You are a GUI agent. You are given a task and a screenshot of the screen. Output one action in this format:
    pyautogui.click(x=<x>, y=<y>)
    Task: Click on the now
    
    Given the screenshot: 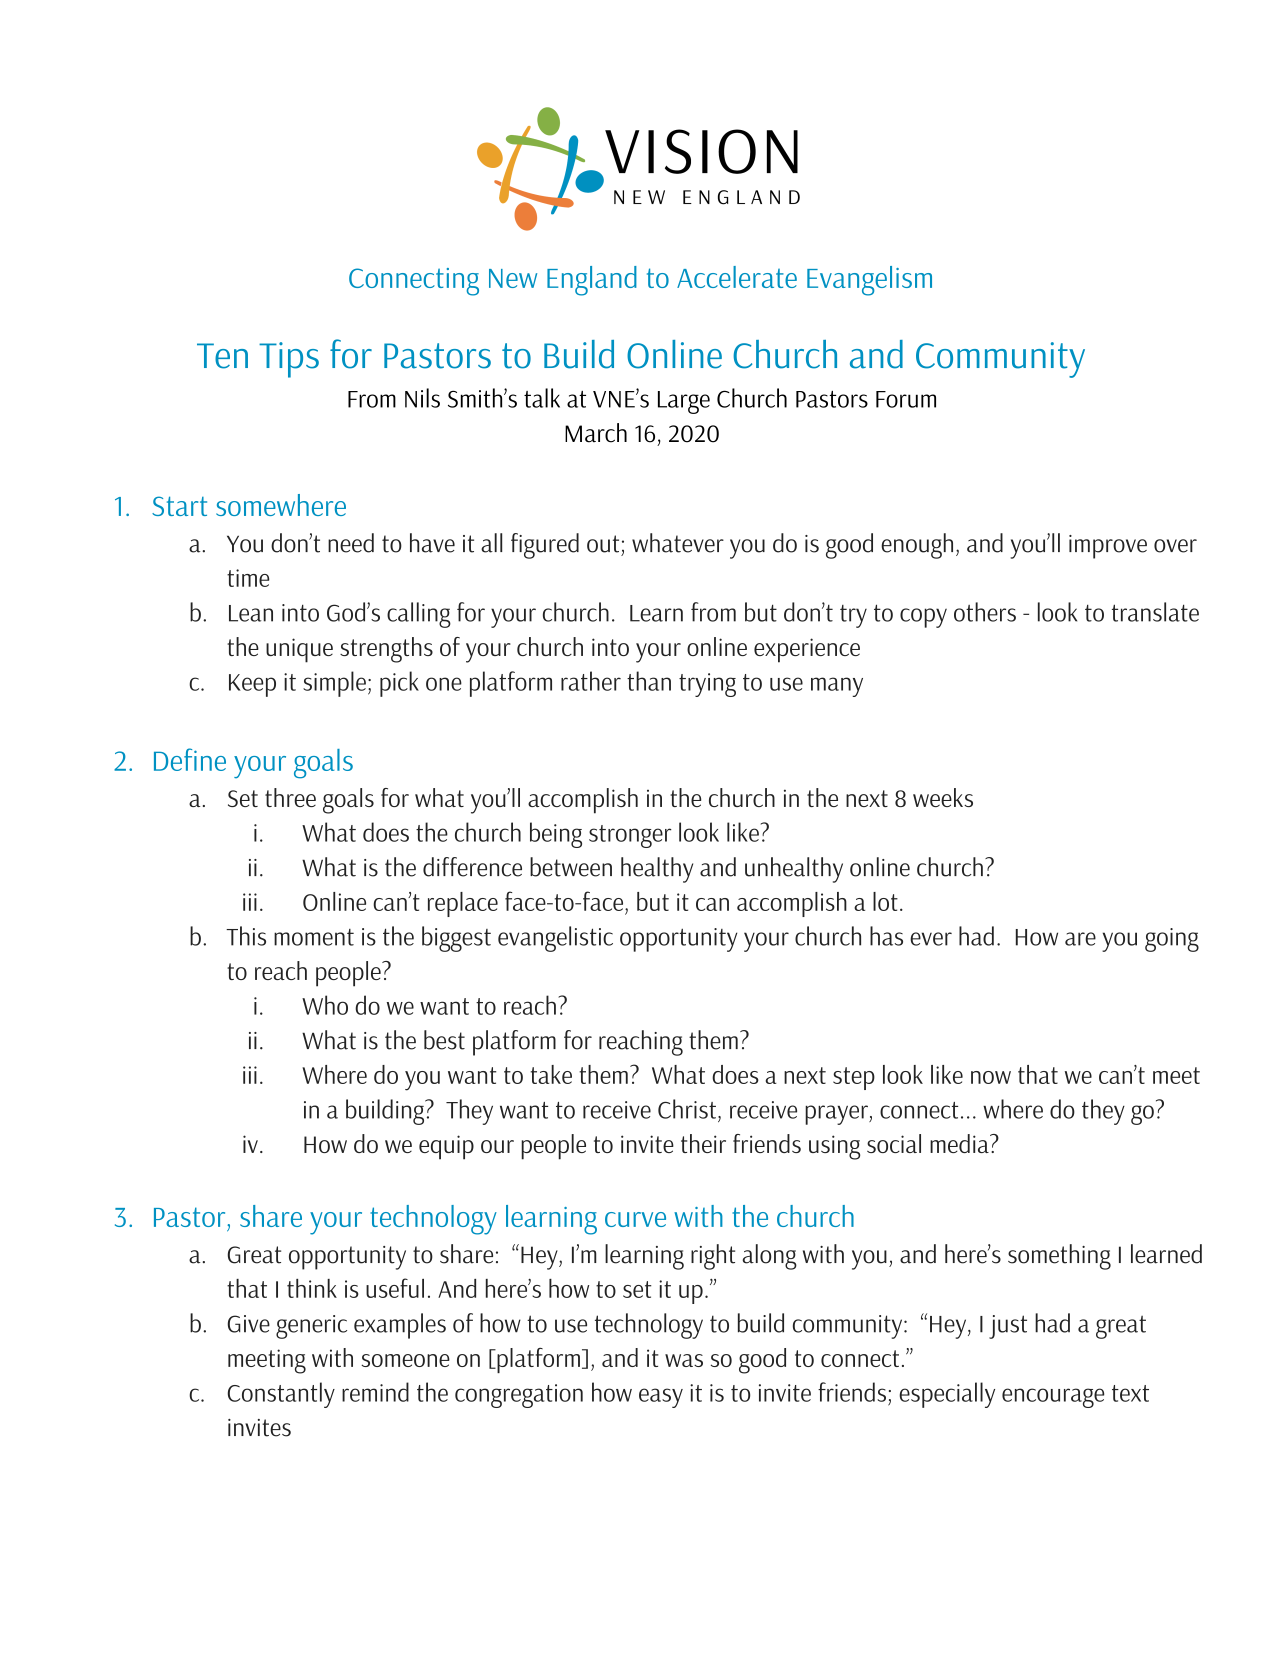 What is the action you would take?
    pyautogui.click(x=991, y=1077)
